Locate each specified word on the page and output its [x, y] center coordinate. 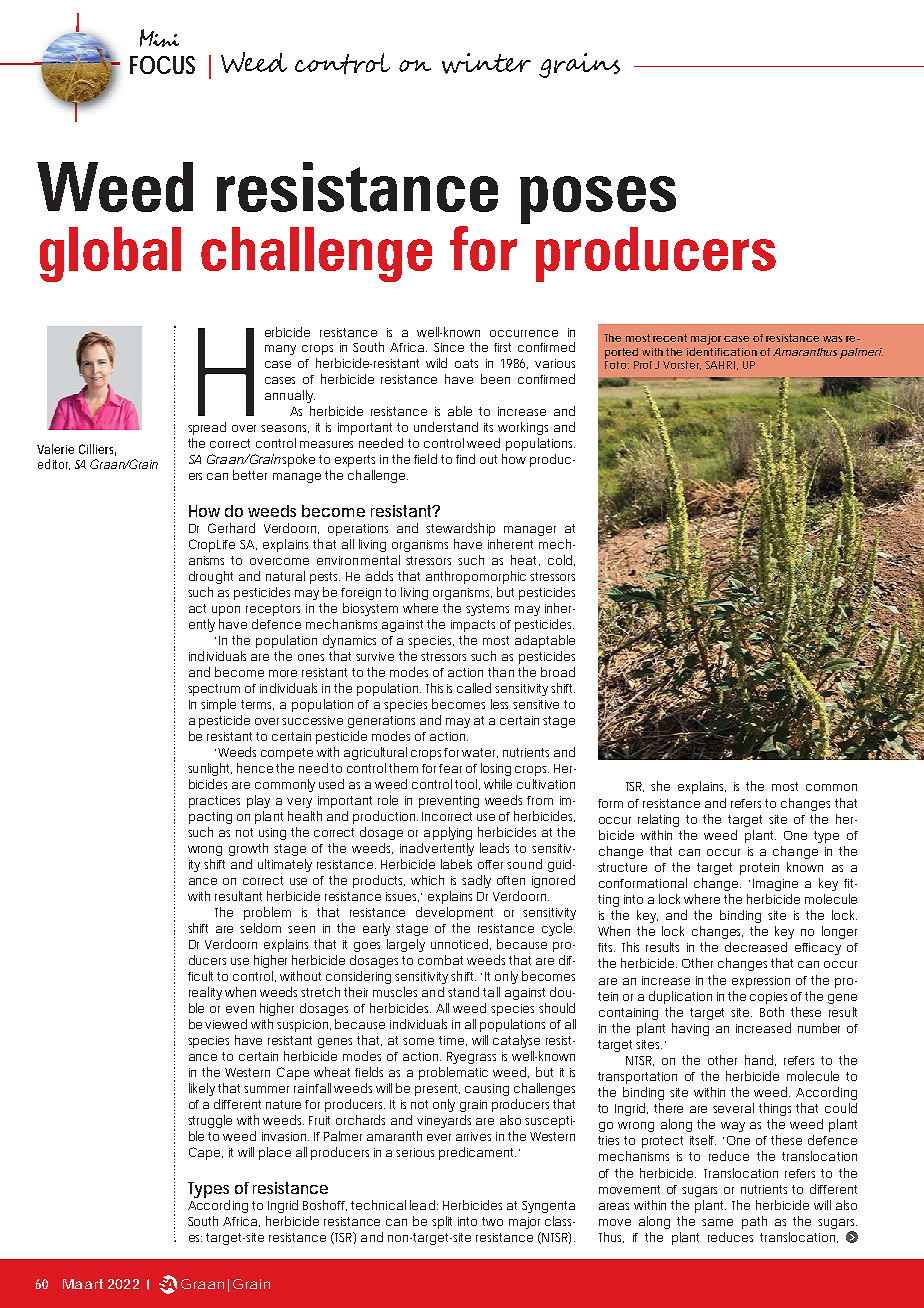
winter [486, 63]
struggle [210, 1121]
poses [598, 200]
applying [448, 833]
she [660, 786]
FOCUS [162, 65]
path [754, 1222]
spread [207, 428]
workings [523, 428]
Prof [643, 365]
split [442, 1222]
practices [214, 802]
